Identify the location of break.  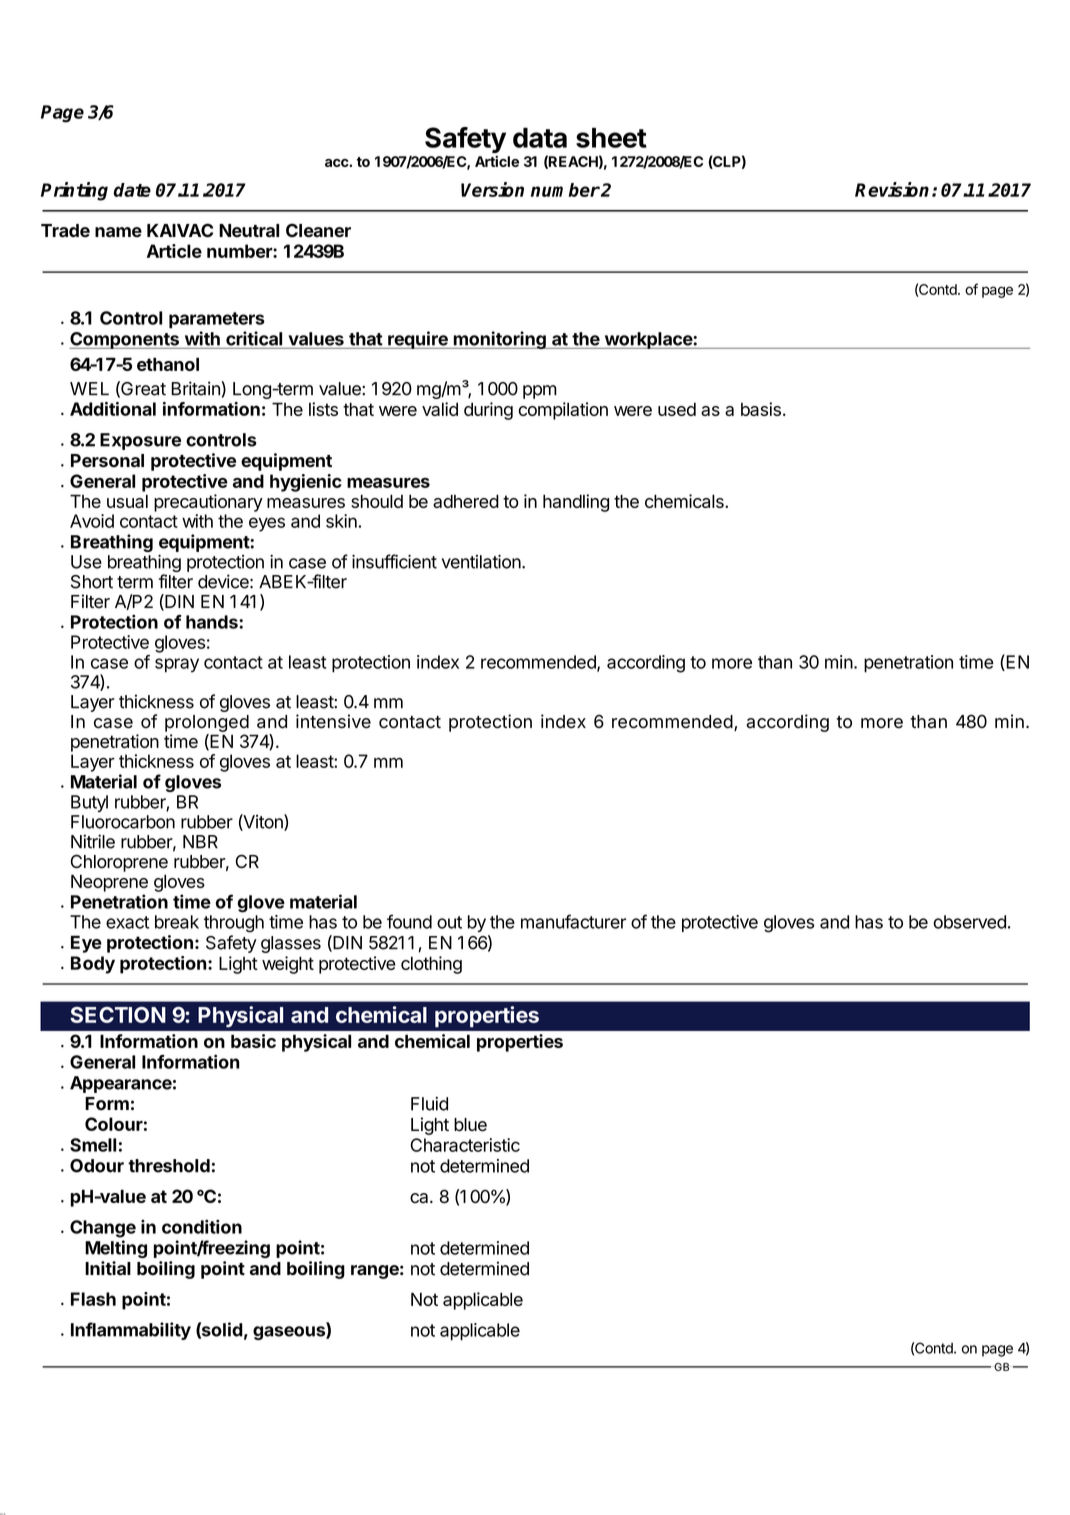
(177, 922).
